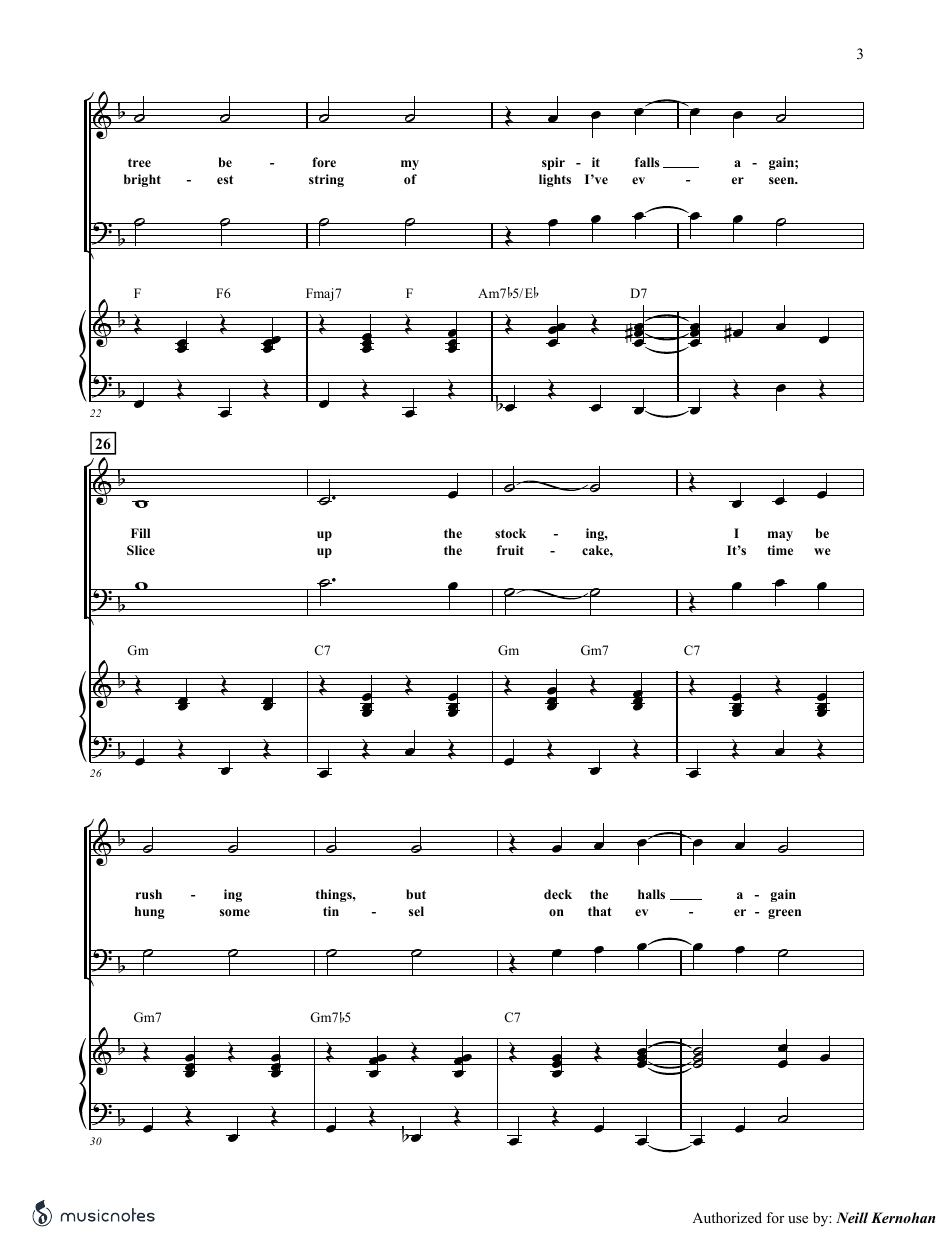  What do you see at coordinates (647, 162) in the screenshot?
I see `falls` at bounding box center [647, 162].
